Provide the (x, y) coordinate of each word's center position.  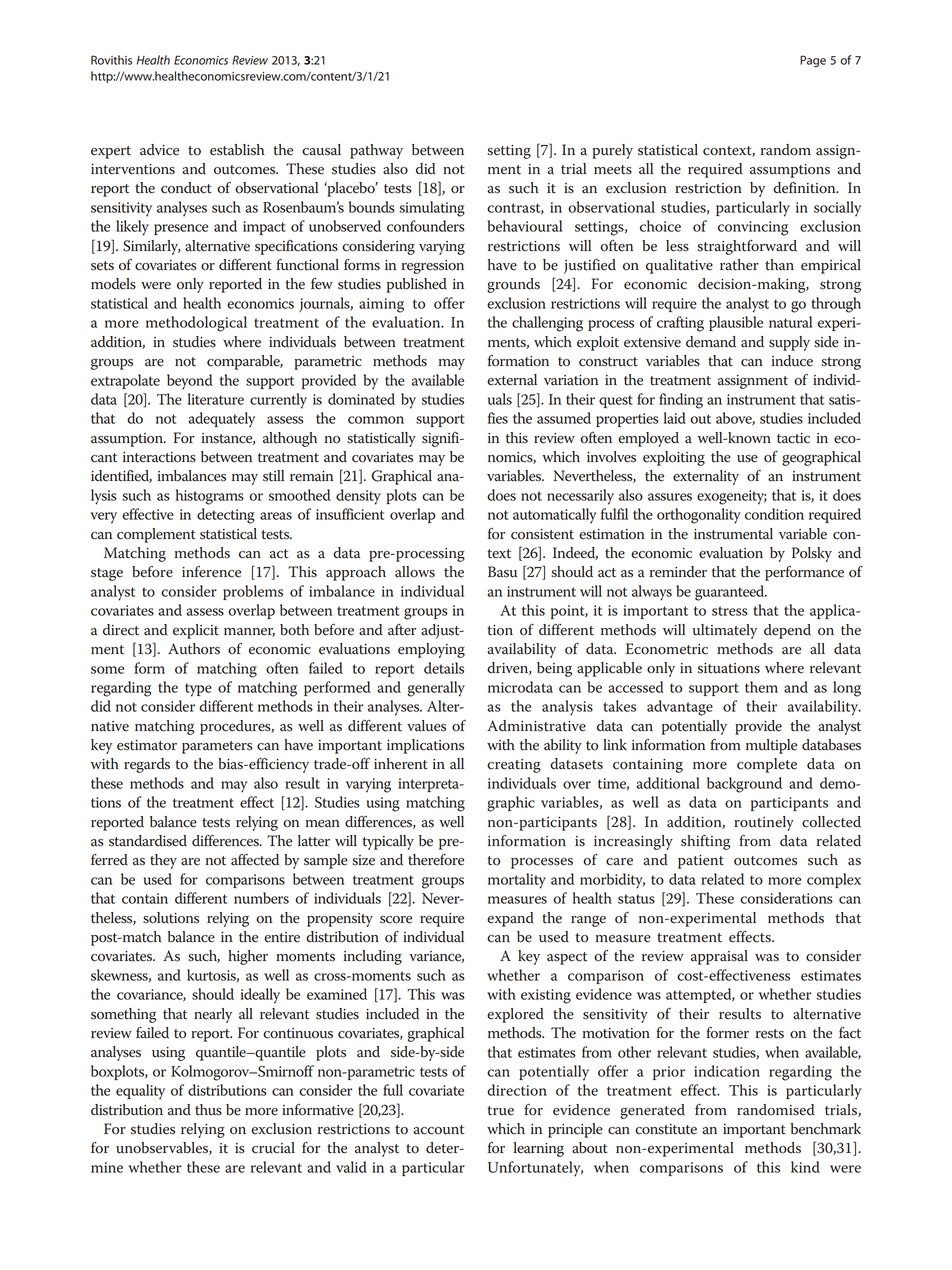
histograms (210, 497)
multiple (771, 746)
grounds (513, 285)
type (198, 690)
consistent (542, 534)
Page (813, 61)
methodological (196, 324)
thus (208, 1110)
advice (159, 150)
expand (510, 919)
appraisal (719, 957)
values (426, 726)
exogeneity (732, 497)
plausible (736, 323)
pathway (376, 151)
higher (248, 957)
